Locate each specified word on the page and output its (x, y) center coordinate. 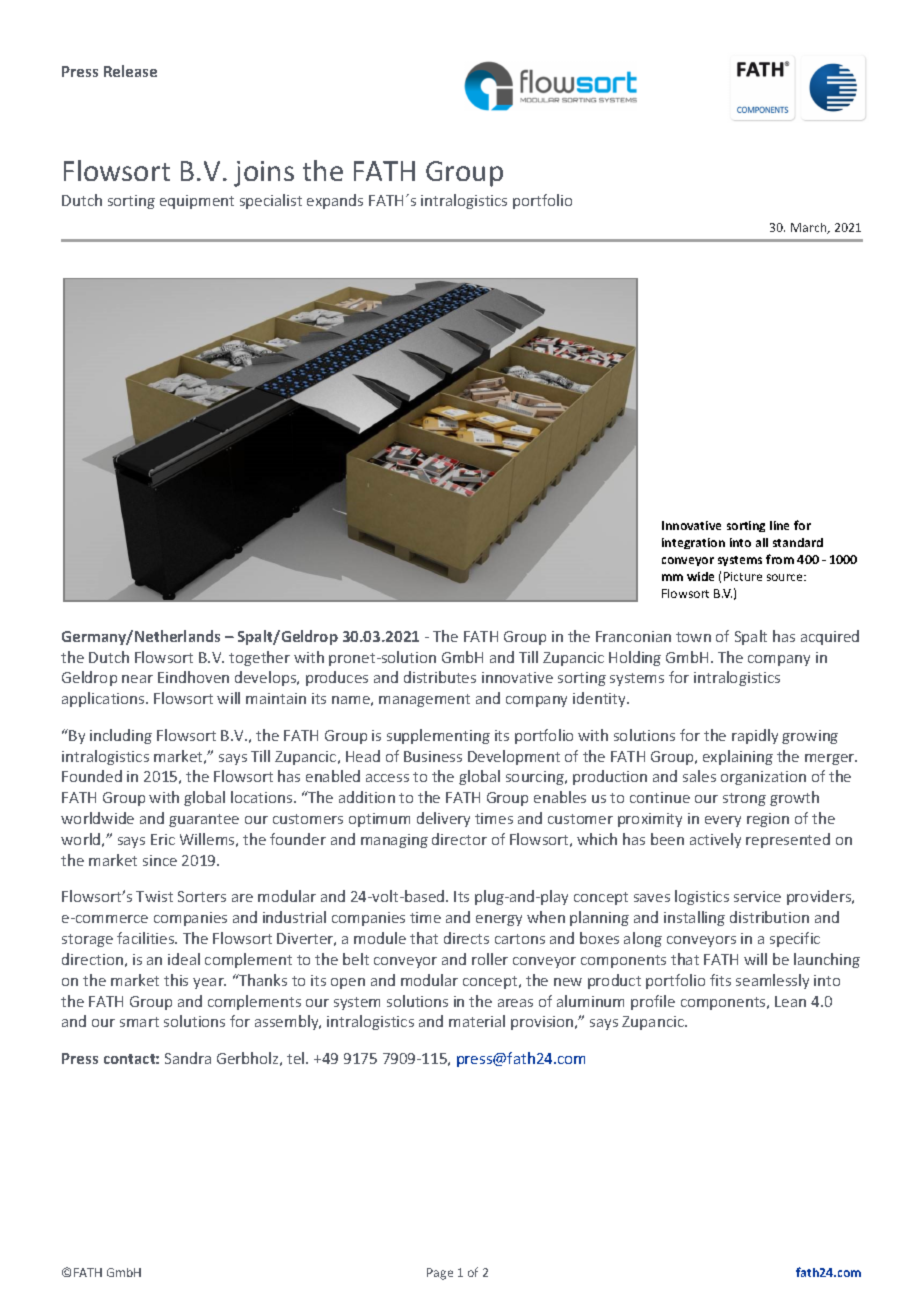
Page (440, 1274)
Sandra (188, 1058)
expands (335, 201)
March (810, 228)
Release (130, 71)
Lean (790, 1001)
